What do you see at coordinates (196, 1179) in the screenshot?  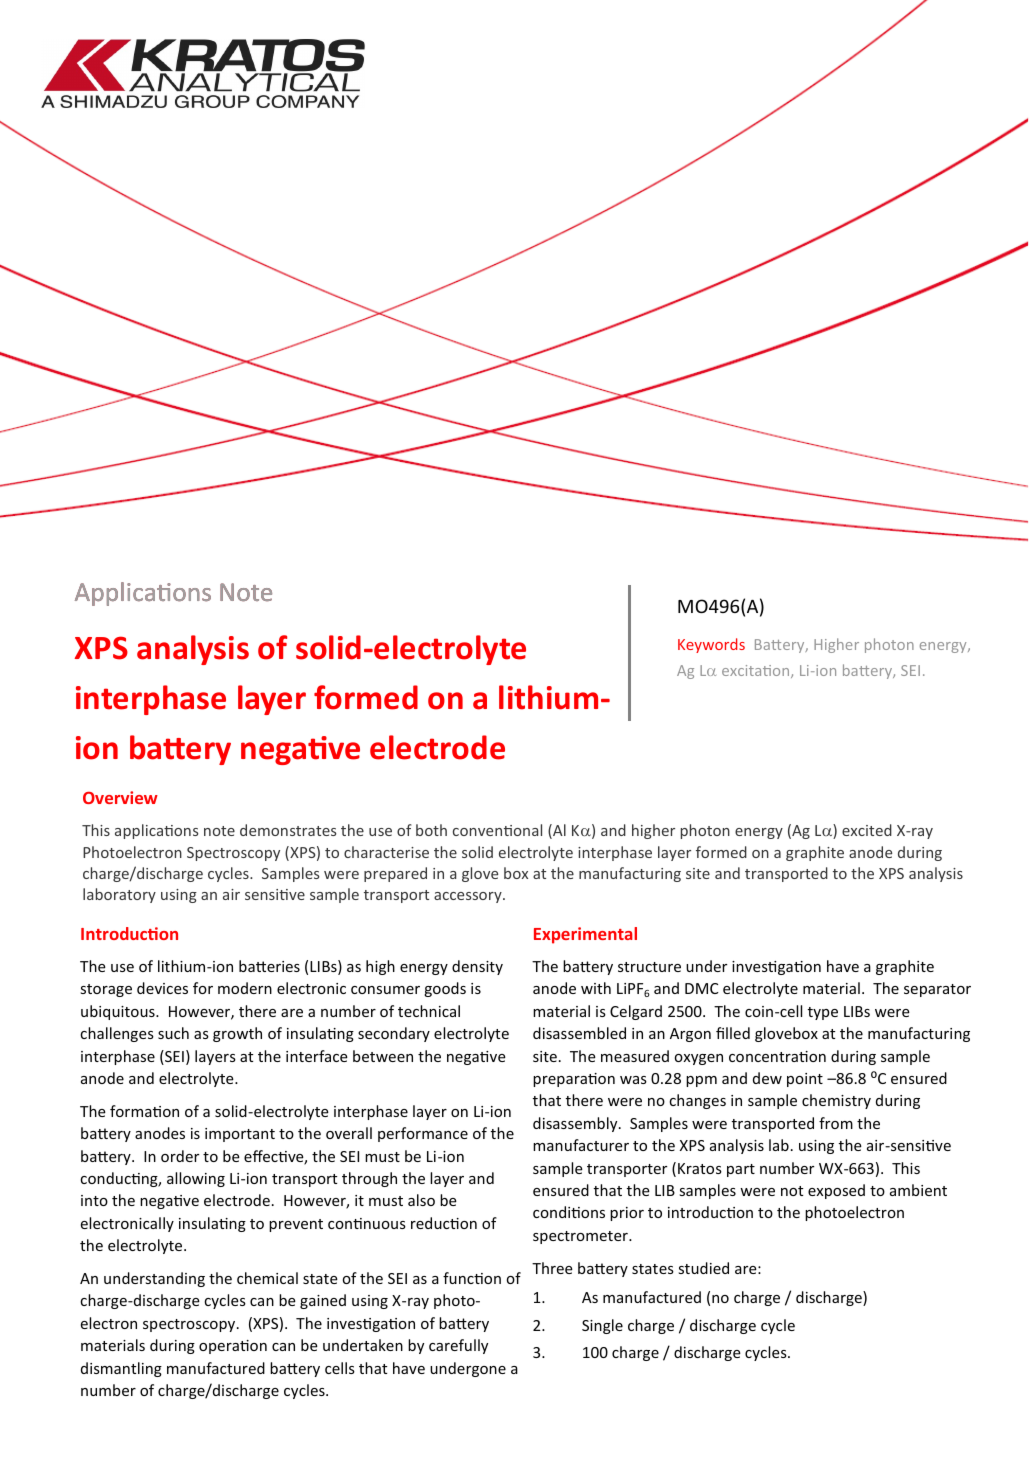 I see `allowing` at bounding box center [196, 1179].
